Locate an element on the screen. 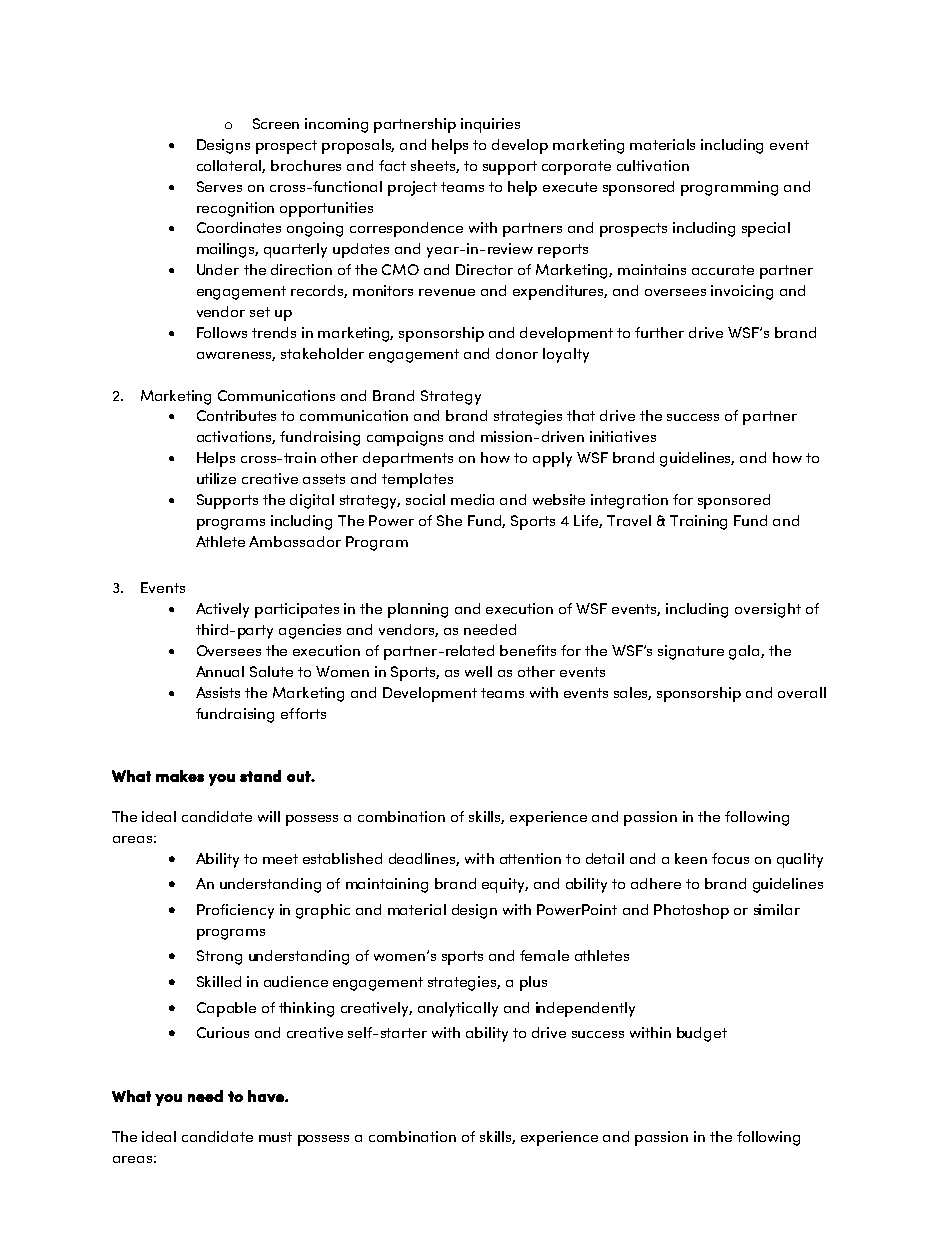 The height and width of the screenshot is (1233, 952). Photoshop is located at coordinates (691, 911).
